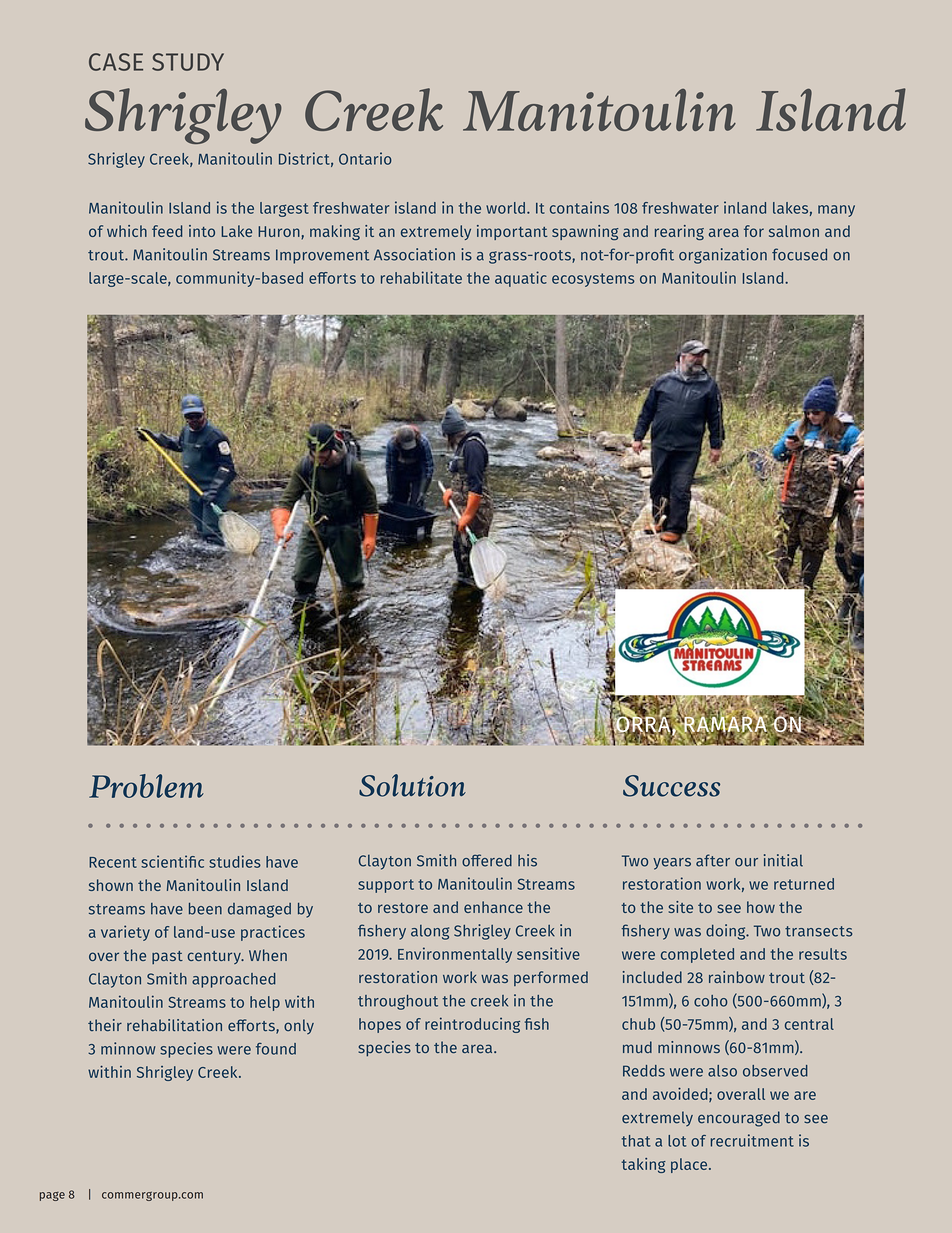 The image size is (952, 1233). What do you see at coordinates (52, 1196) in the document?
I see `page` at bounding box center [52, 1196].
